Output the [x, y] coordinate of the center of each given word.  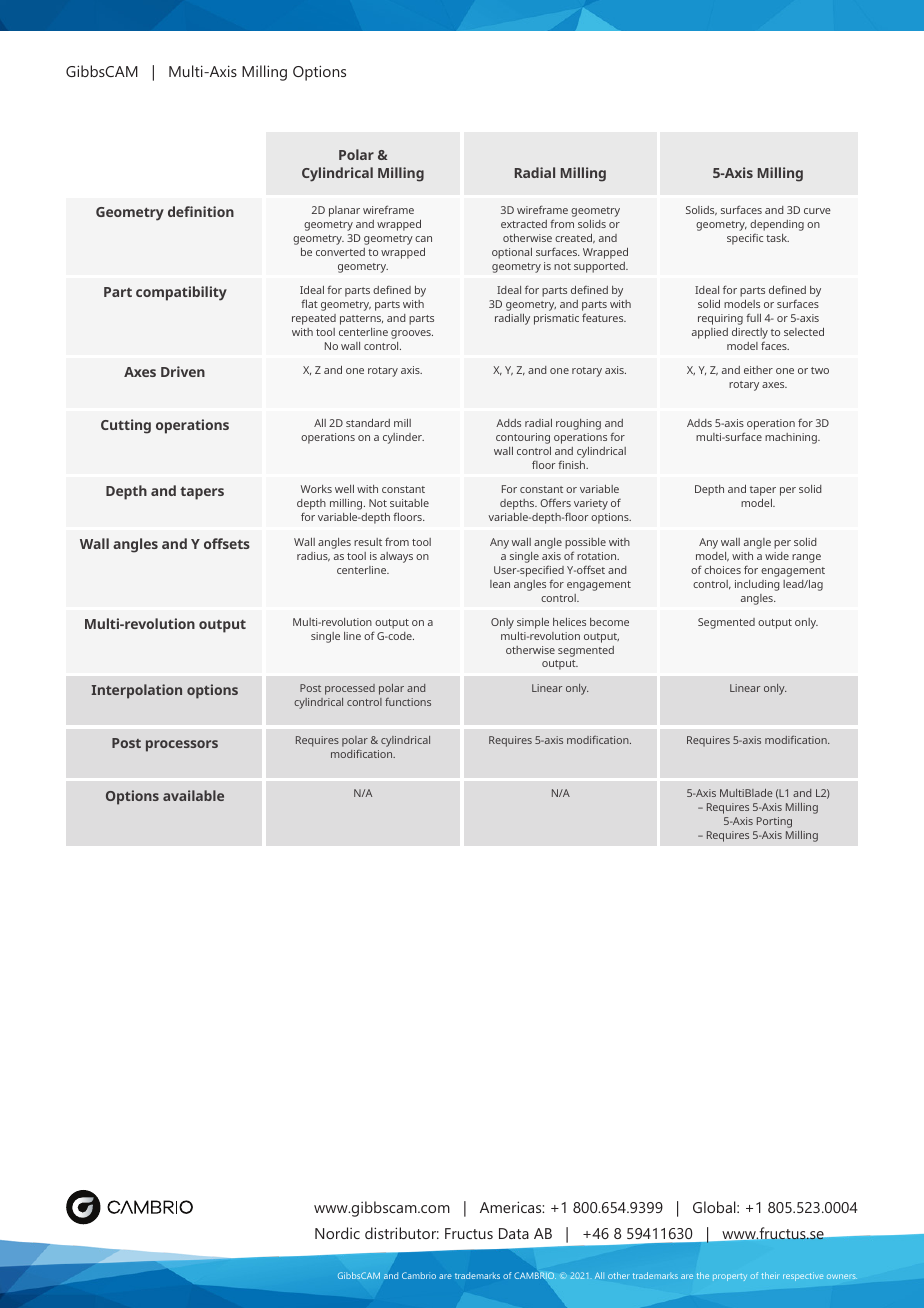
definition [201, 211]
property [730, 1277]
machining [792, 438]
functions [408, 702]
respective [803, 1276]
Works [316, 489]
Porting [774, 822]
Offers [555, 502]
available [193, 795]
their [770, 1275]
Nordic [337, 1233]
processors [182, 746]
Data [514, 1233]
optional [512, 253]
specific [745, 239]
